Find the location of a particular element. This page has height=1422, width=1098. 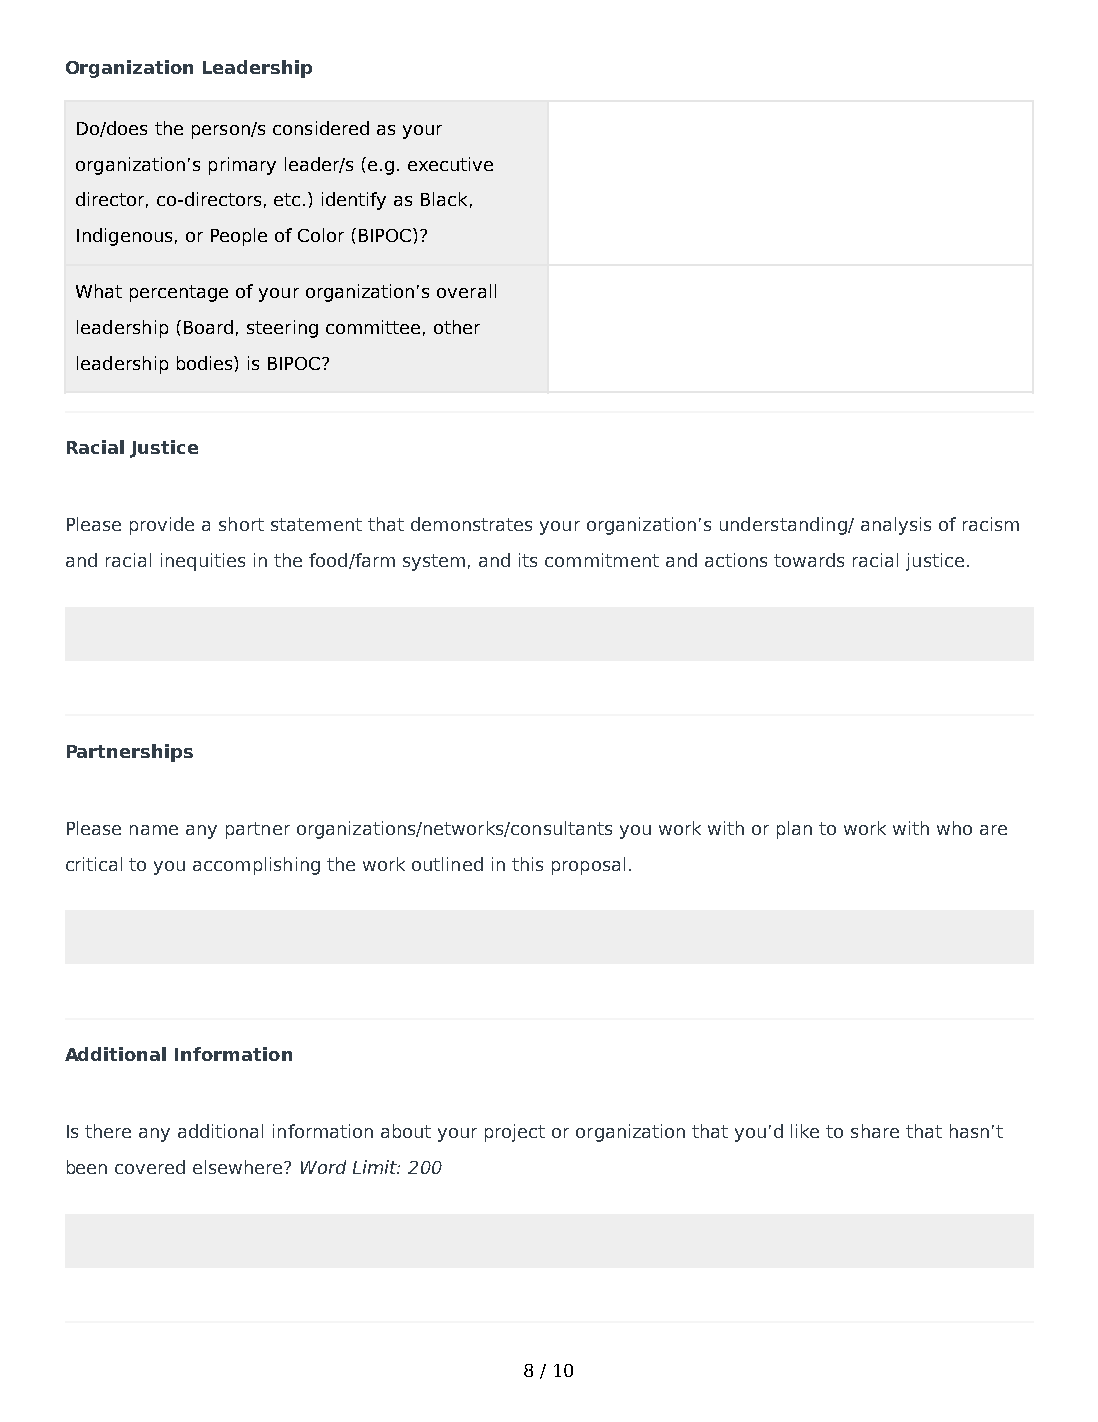

inequities is located at coordinates (203, 562).
